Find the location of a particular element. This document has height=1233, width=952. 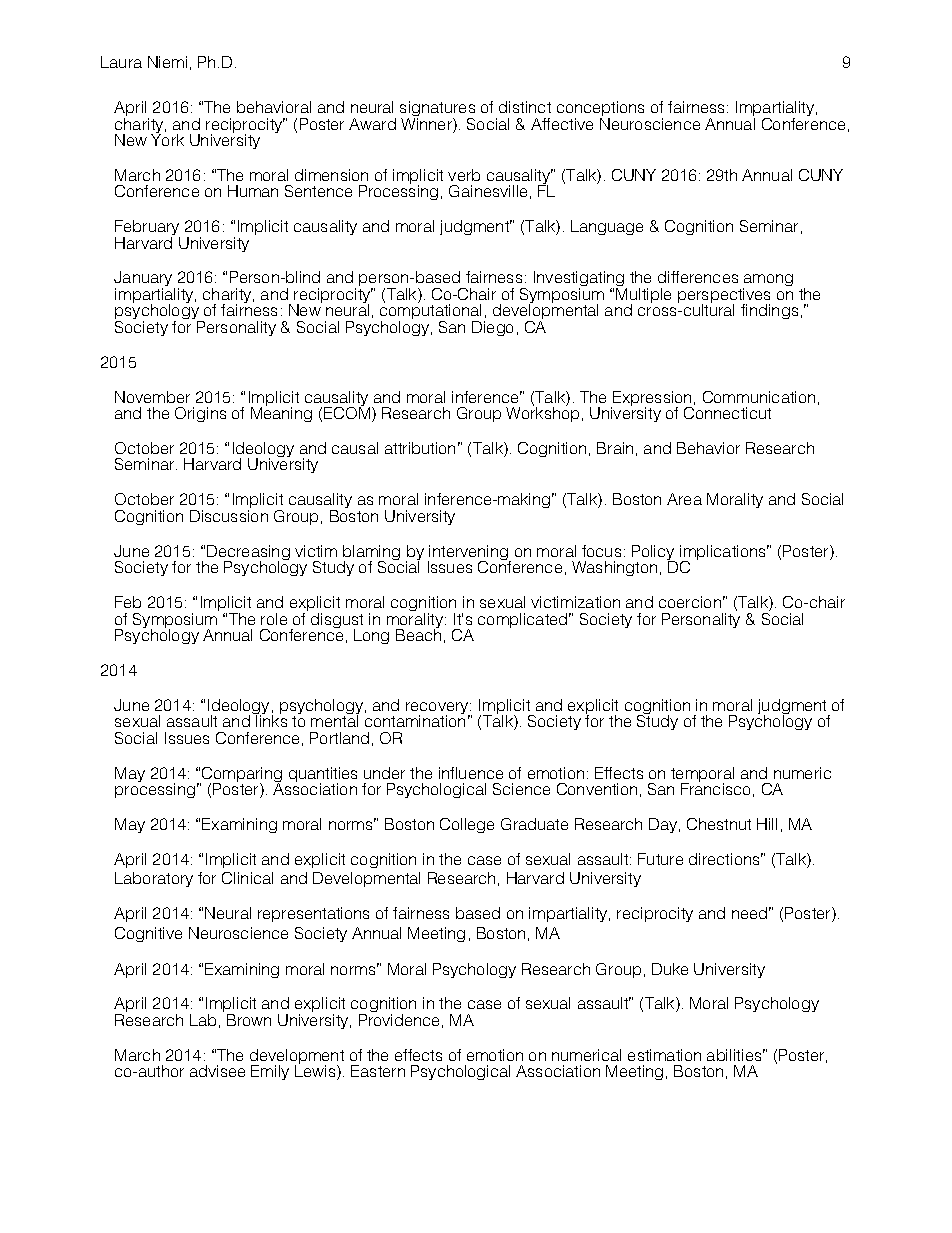

Decreasing is located at coordinates (248, 554).
